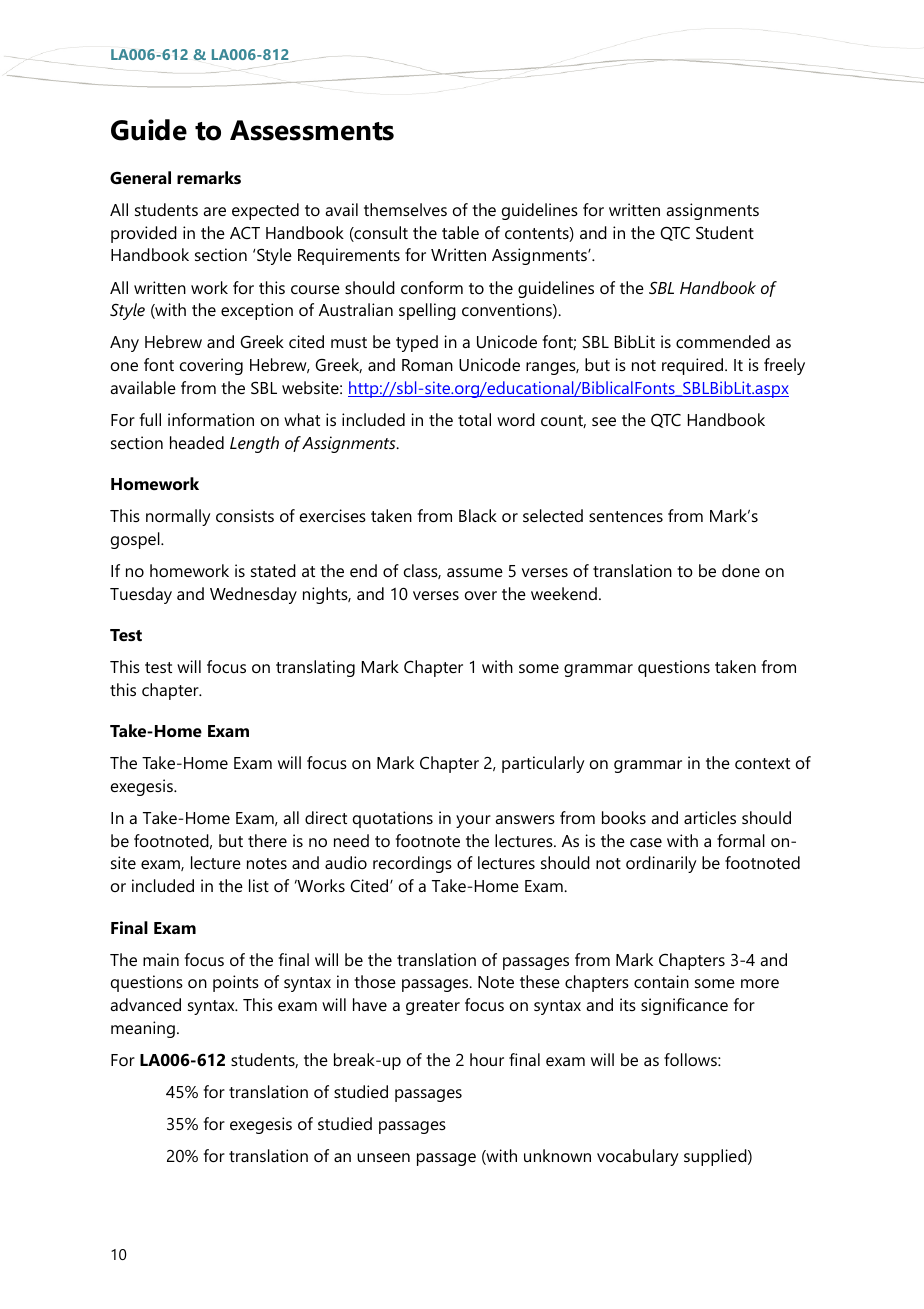 This page has width=924, height=1309. I want to click on unseen, so click(383, 1157).
